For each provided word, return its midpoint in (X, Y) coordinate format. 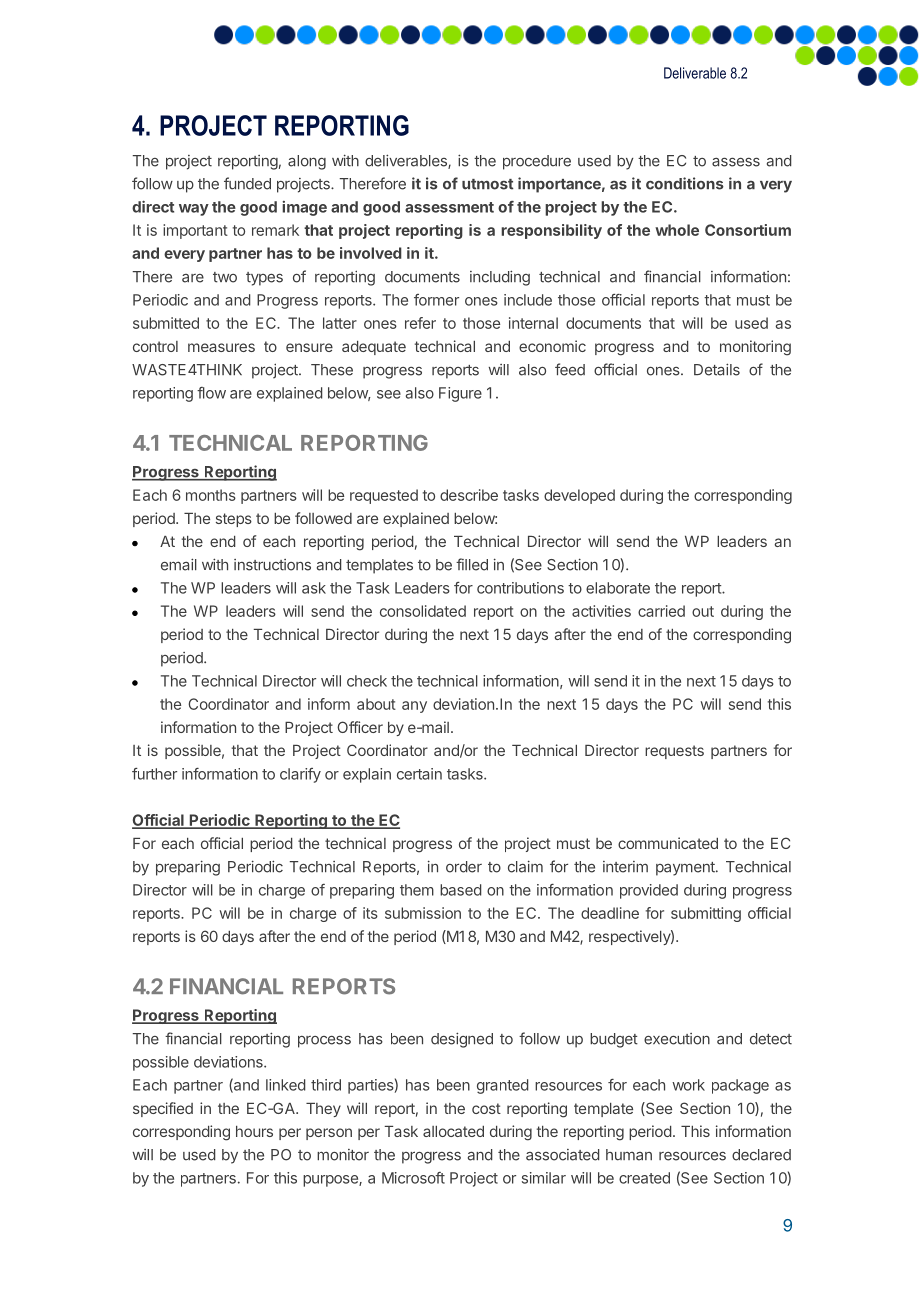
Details (717, 369)
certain (419, 774)
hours (254, 1131)
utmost (488, 184)
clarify (300, 775)
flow (211, 393)
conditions (685, 183)
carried (661, 611)
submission (423, 913)
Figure (460, 394)
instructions (272, 565)
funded (247, 183)
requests (674, 752)
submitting (706, 914)
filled (472, 564)
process (324, 1042)
